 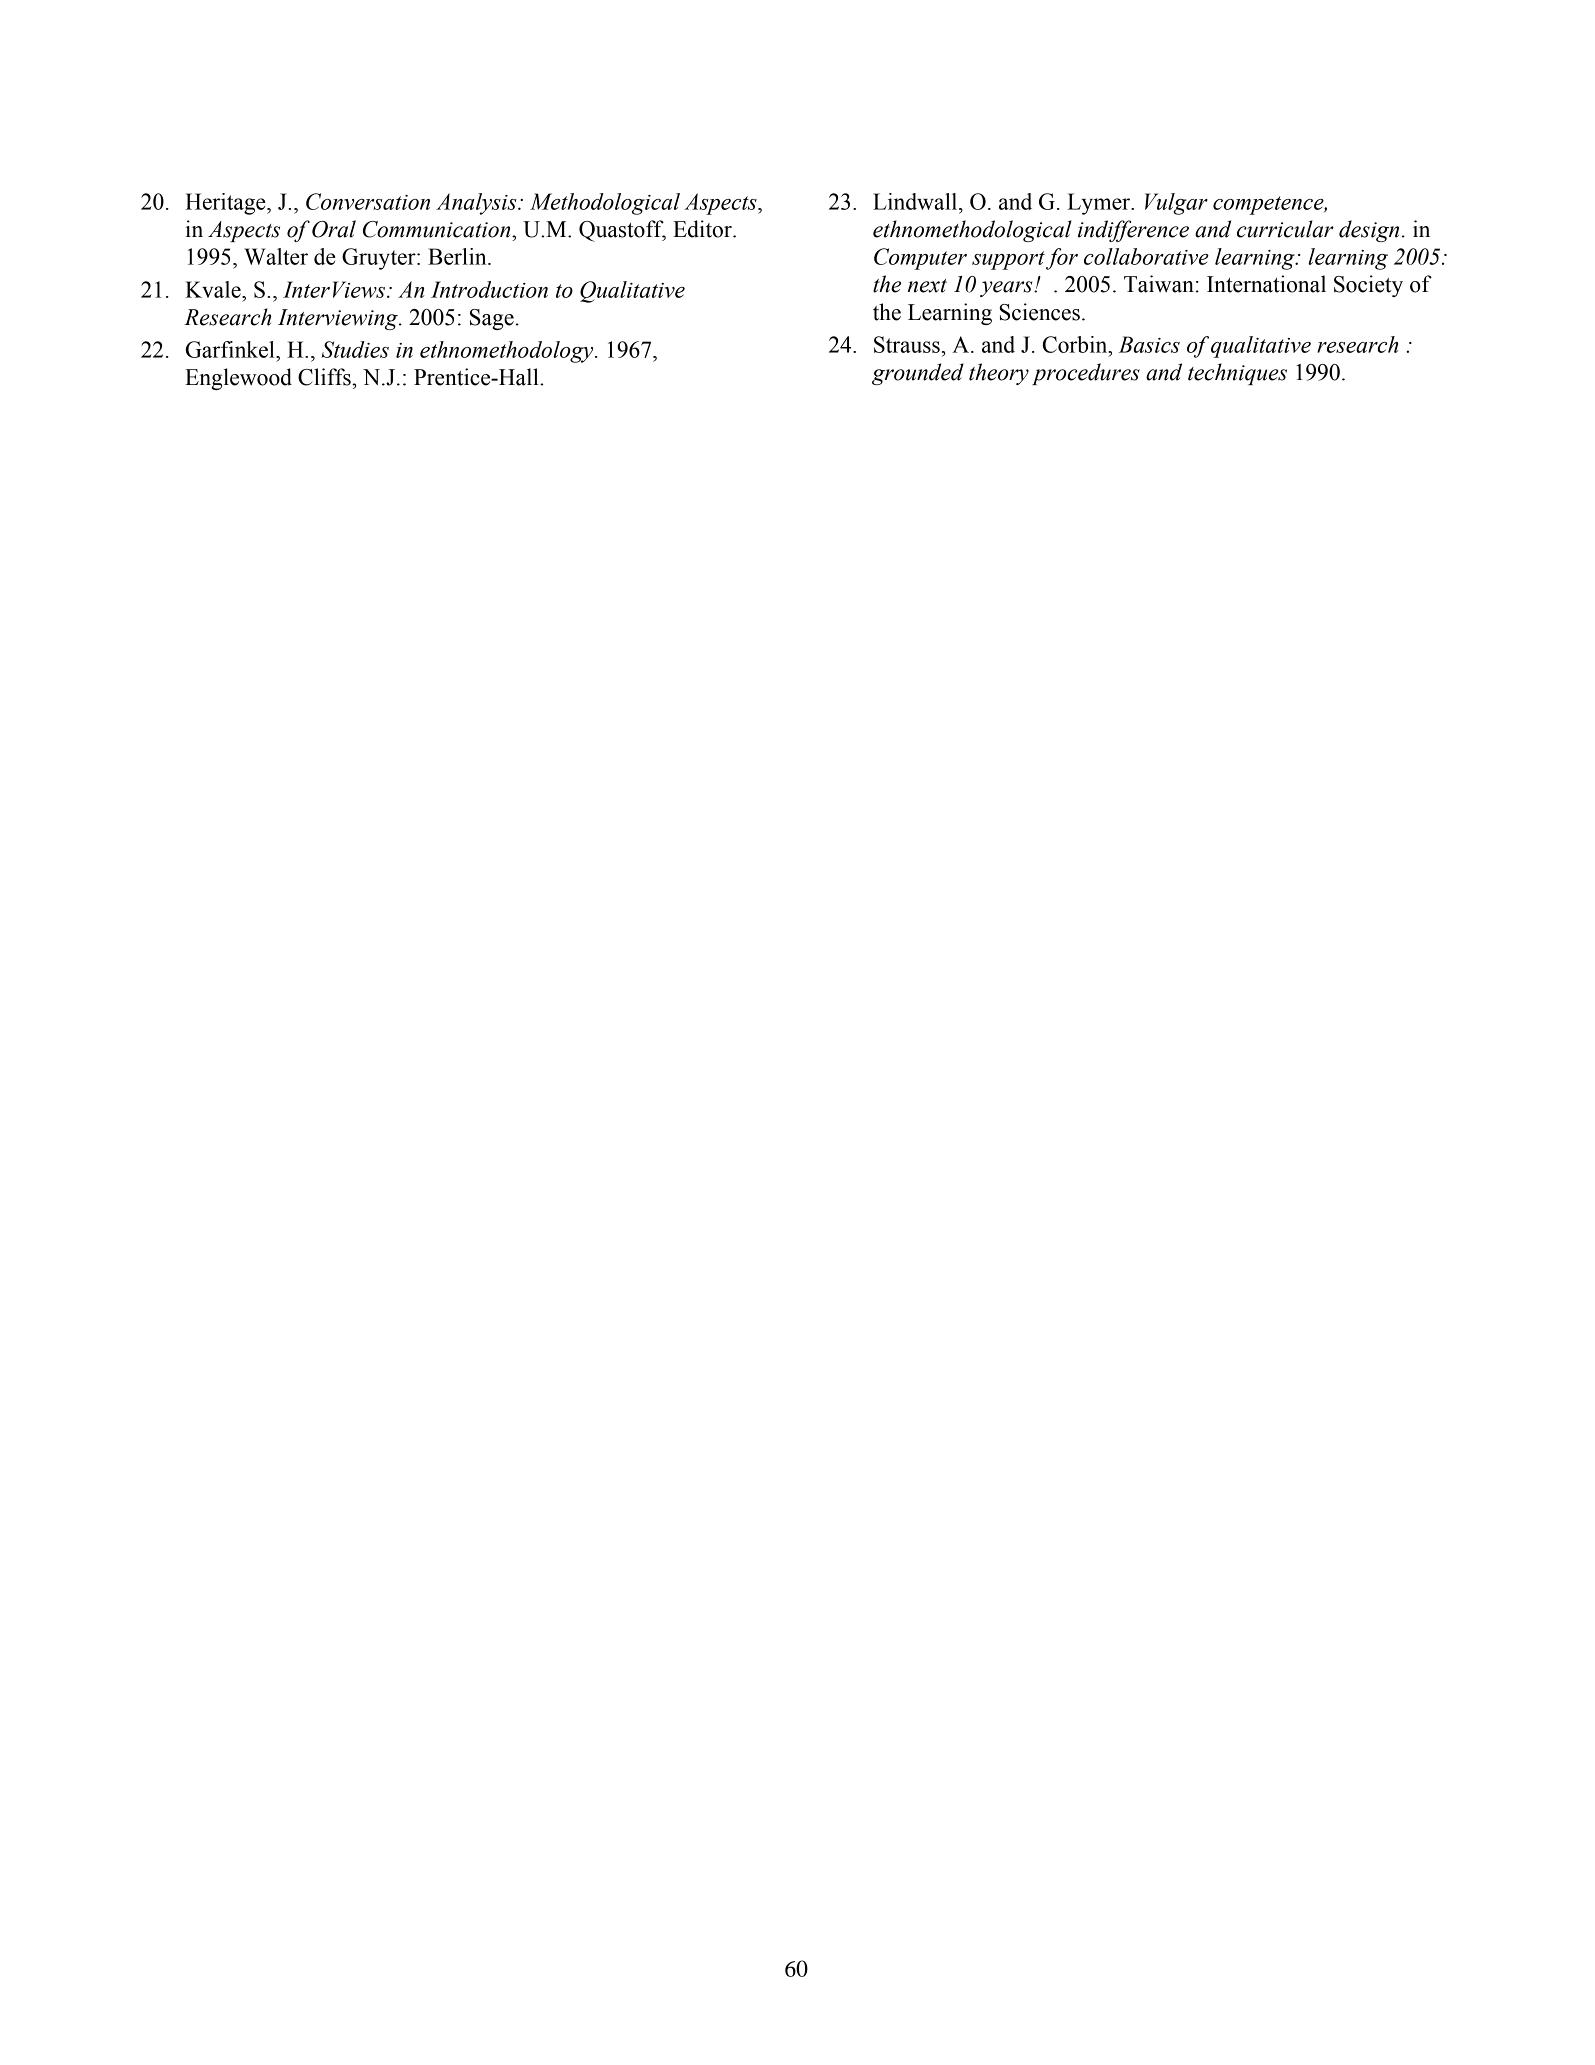 What do you see at coordinates (1266, 284) in the page?
I see `International` at bounding box center [1266, 284].
